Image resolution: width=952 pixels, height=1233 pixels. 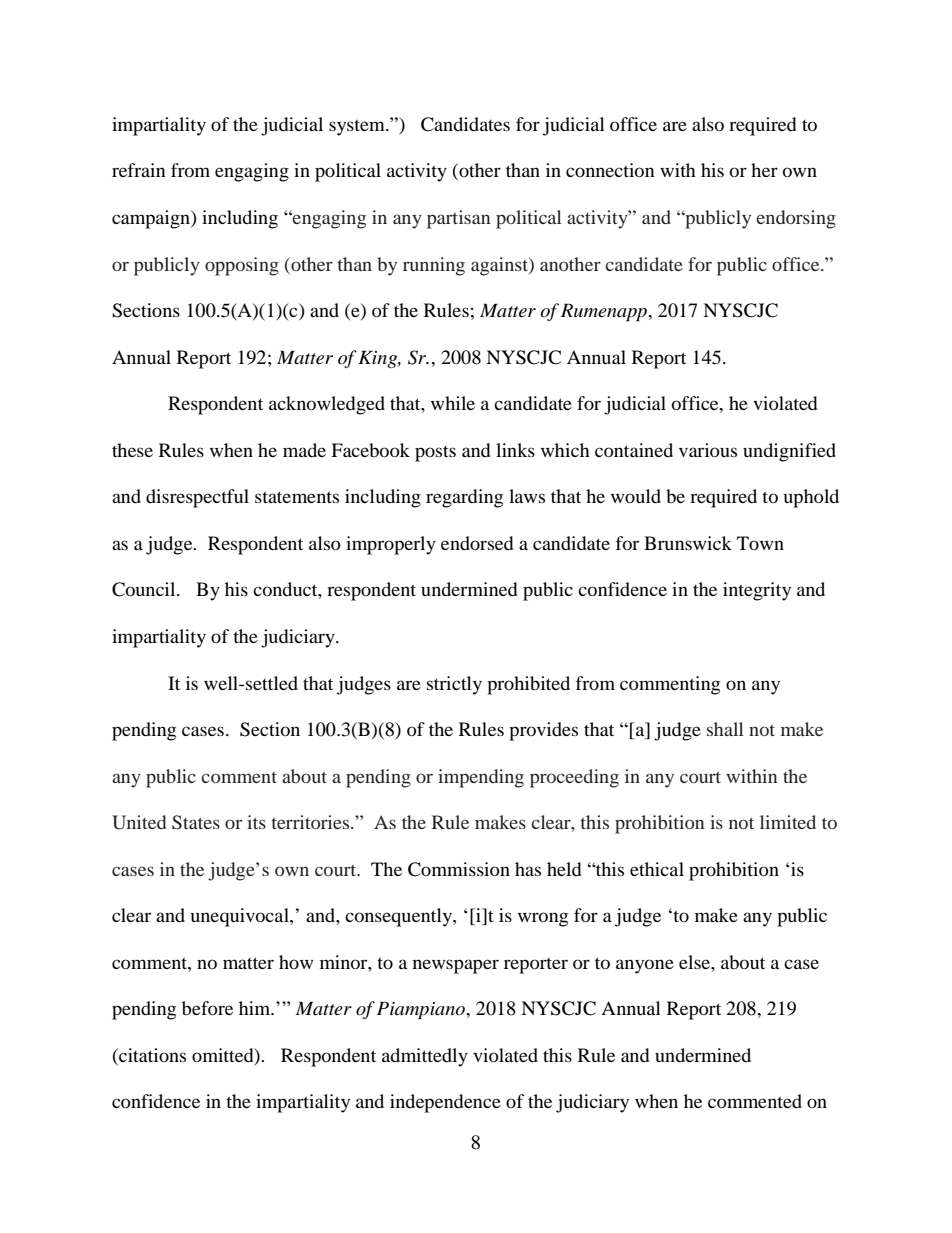 I want to click on independence, so click(x=445, y=1103).
